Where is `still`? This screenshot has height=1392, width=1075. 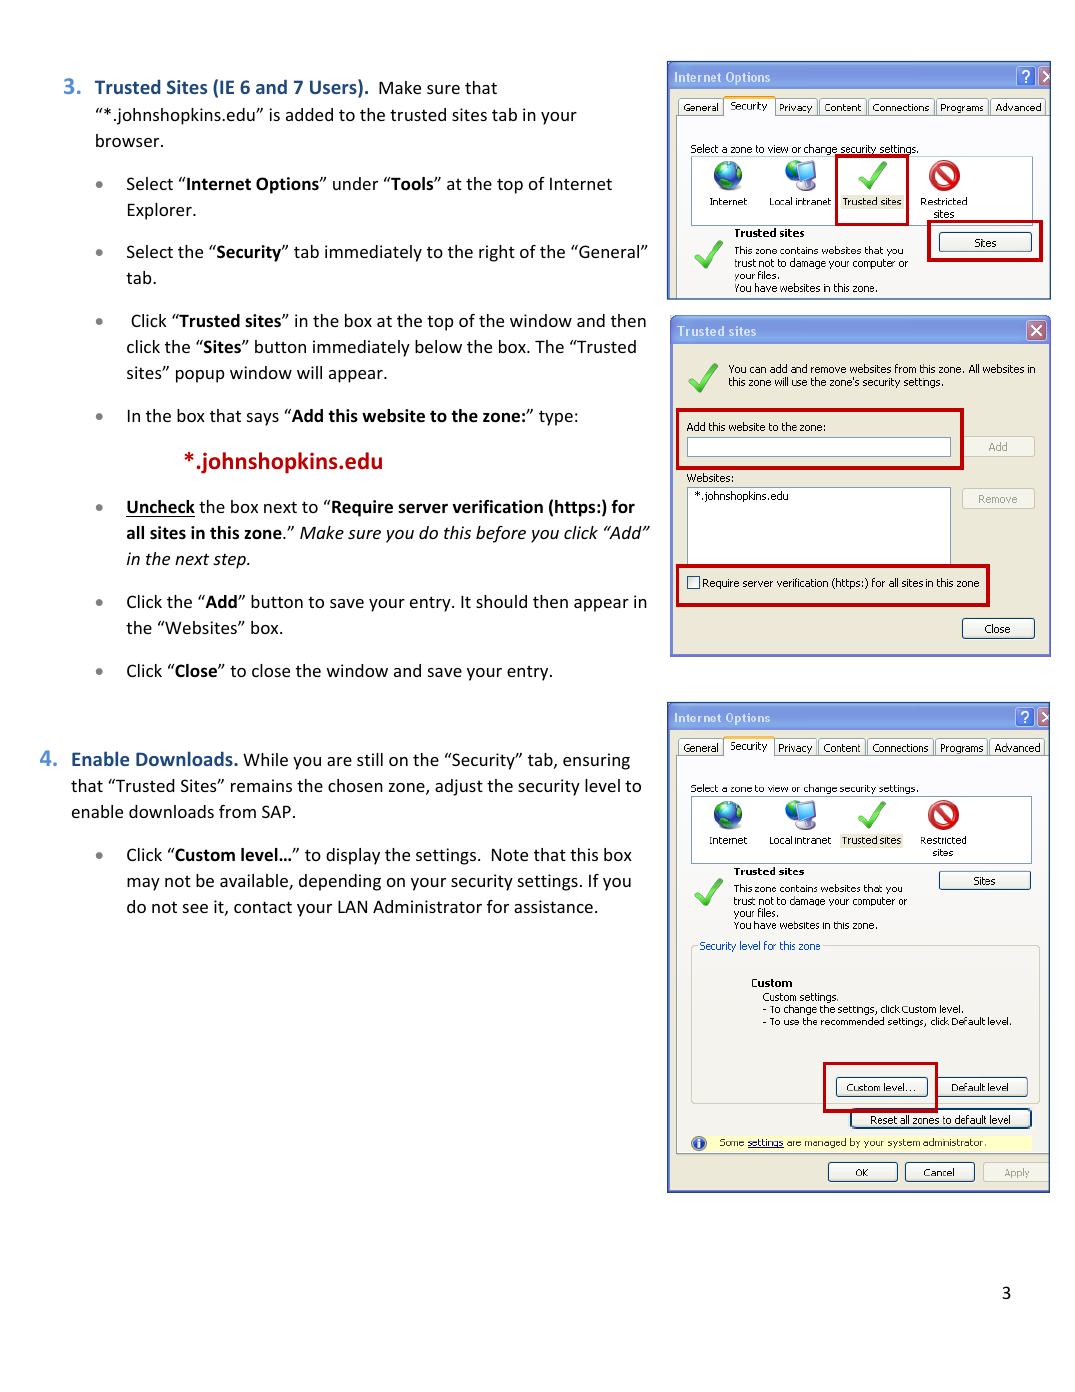 still is located at coordinates (370, 759).
